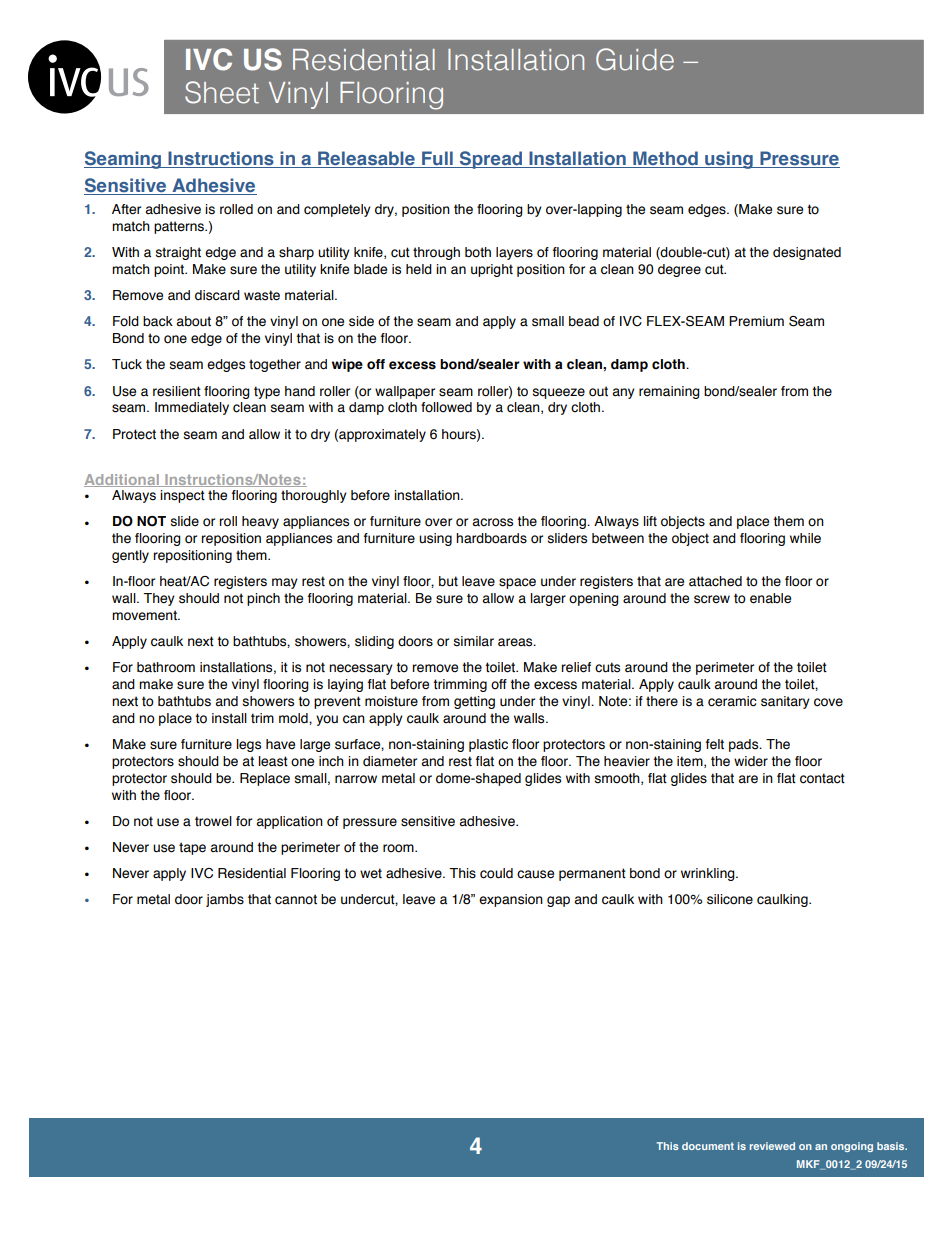  Describe the element at coordinates (772, 1146) in the page. I see `reviewed` at that location.
